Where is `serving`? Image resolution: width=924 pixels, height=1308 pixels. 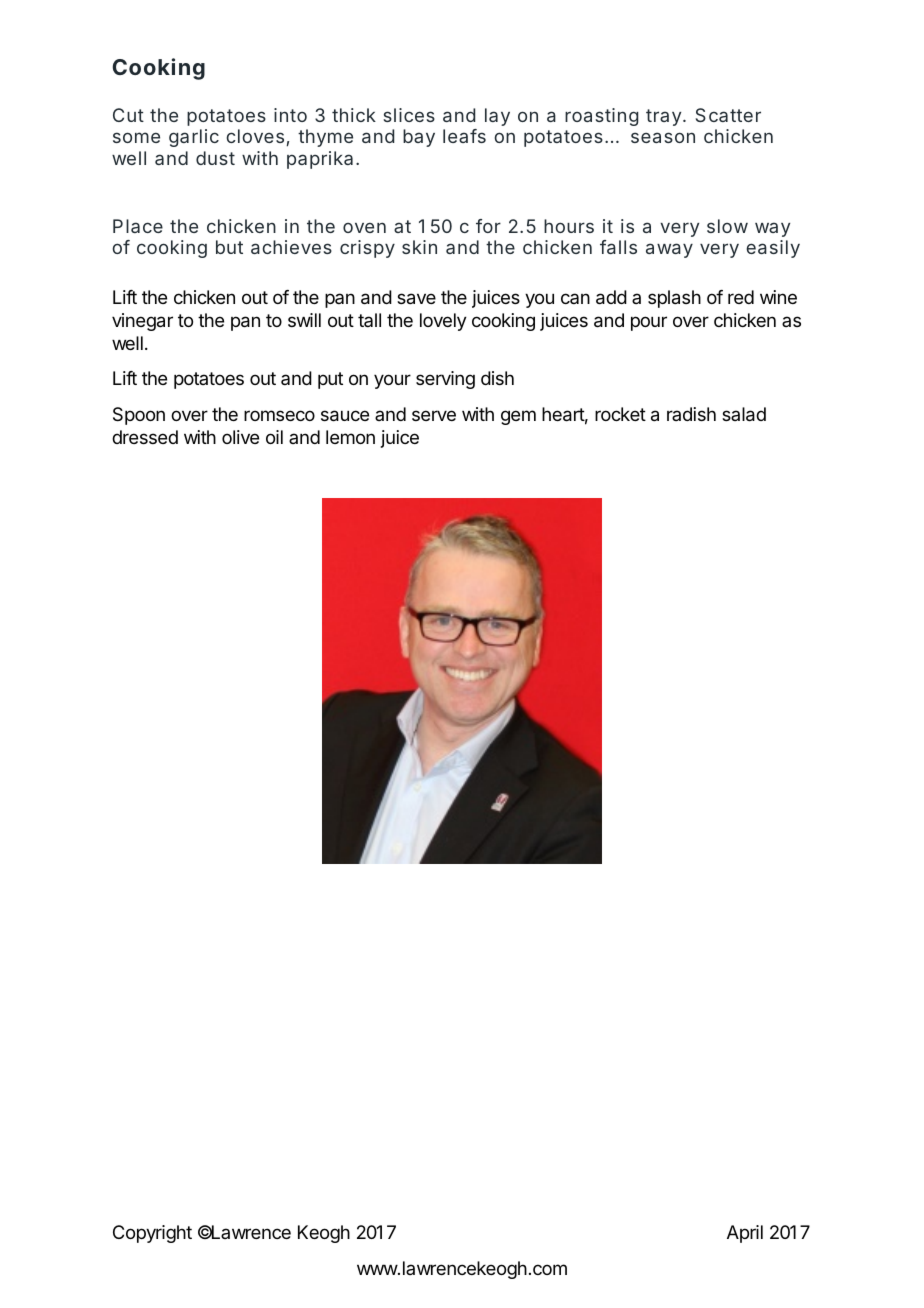 serving is located at coordinates (445, 380).
